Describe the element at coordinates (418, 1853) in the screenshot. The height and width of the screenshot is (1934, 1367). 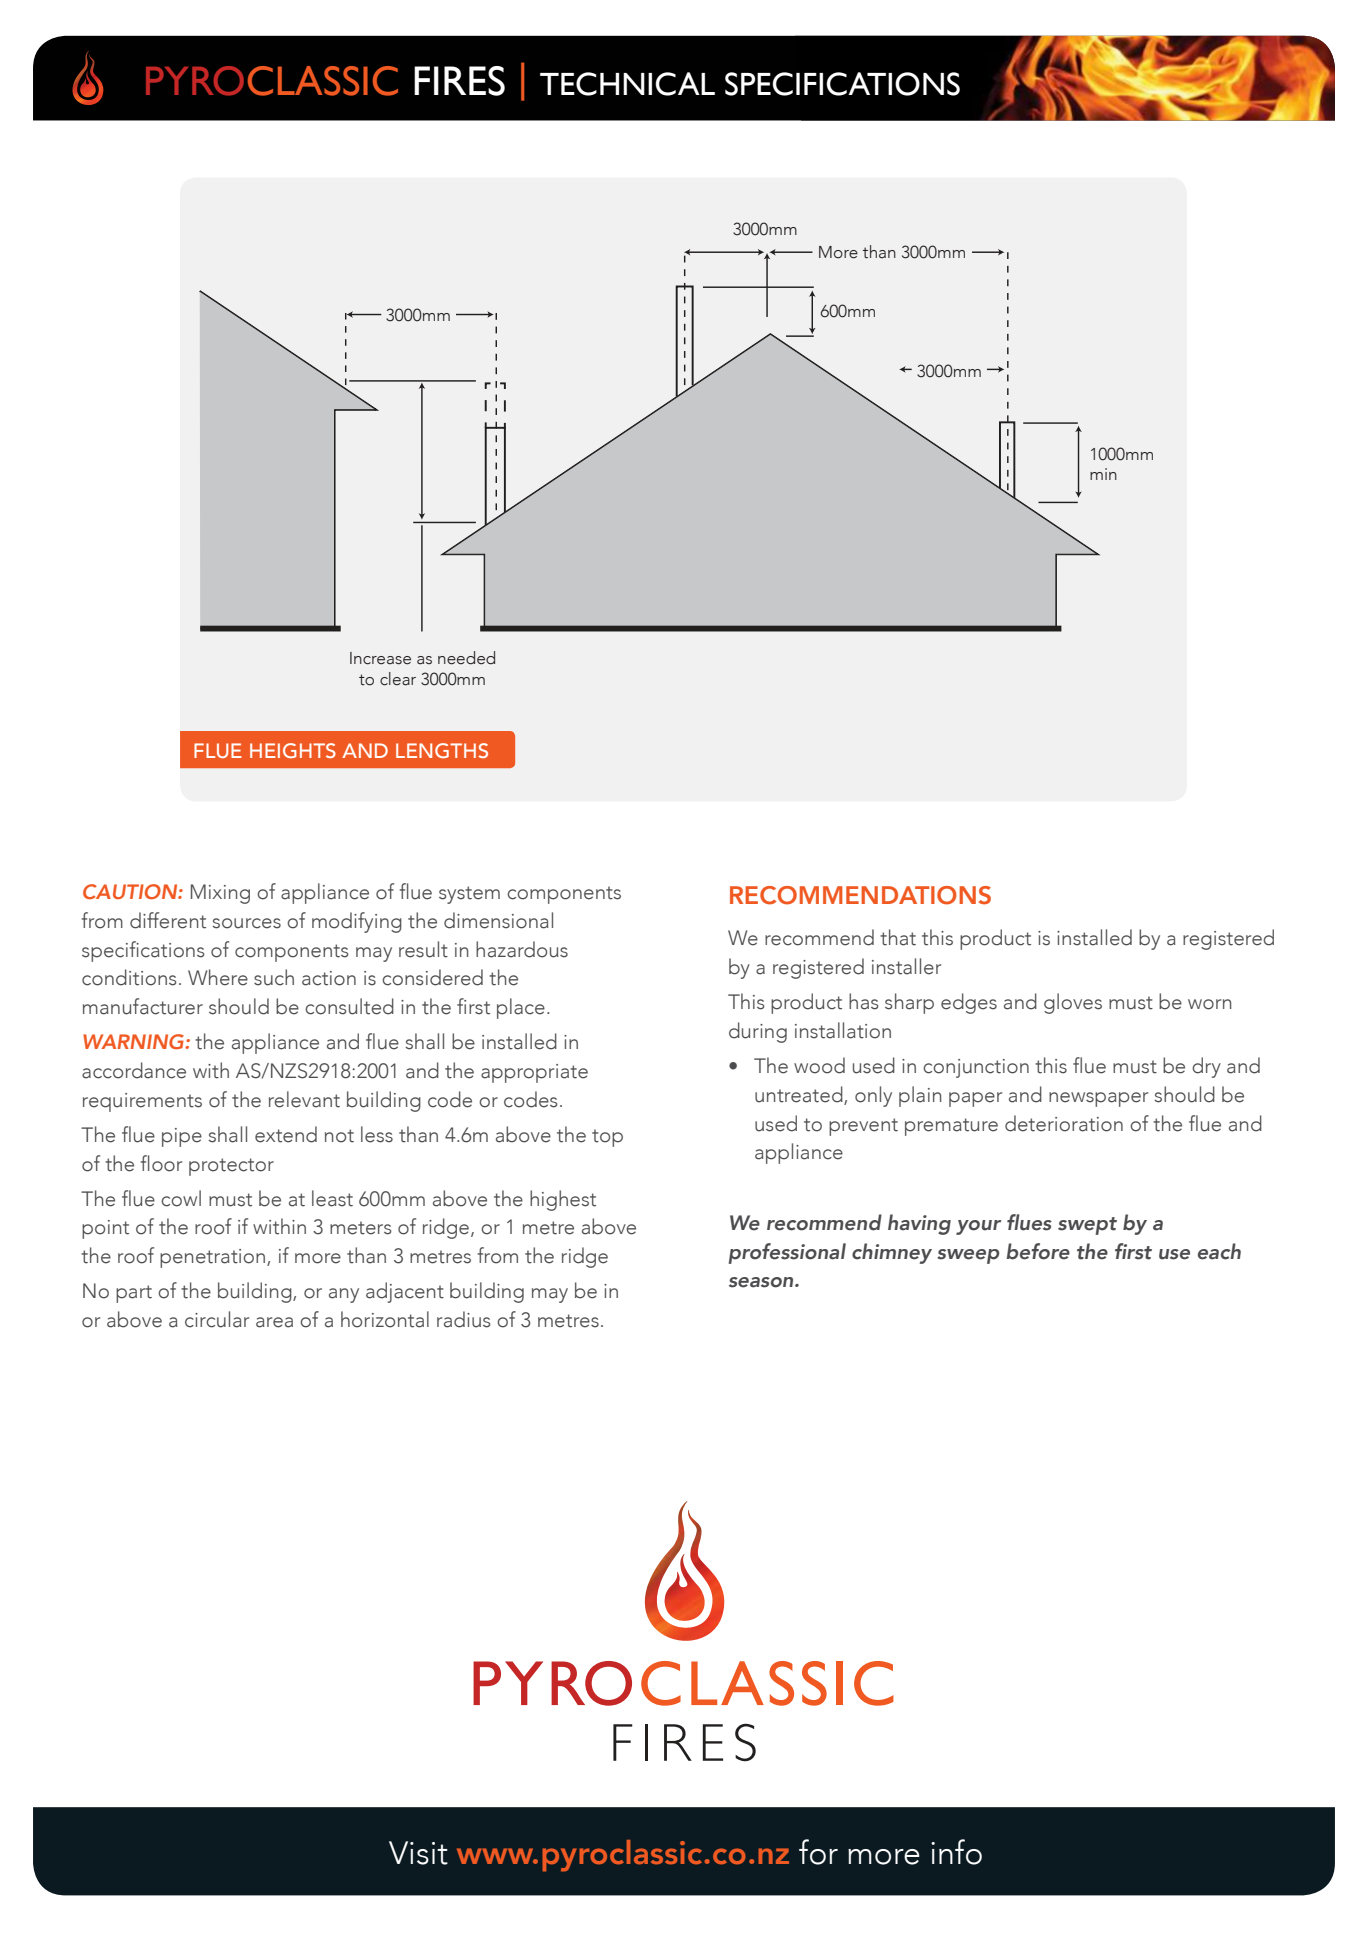
I see `Visit` at that location.
